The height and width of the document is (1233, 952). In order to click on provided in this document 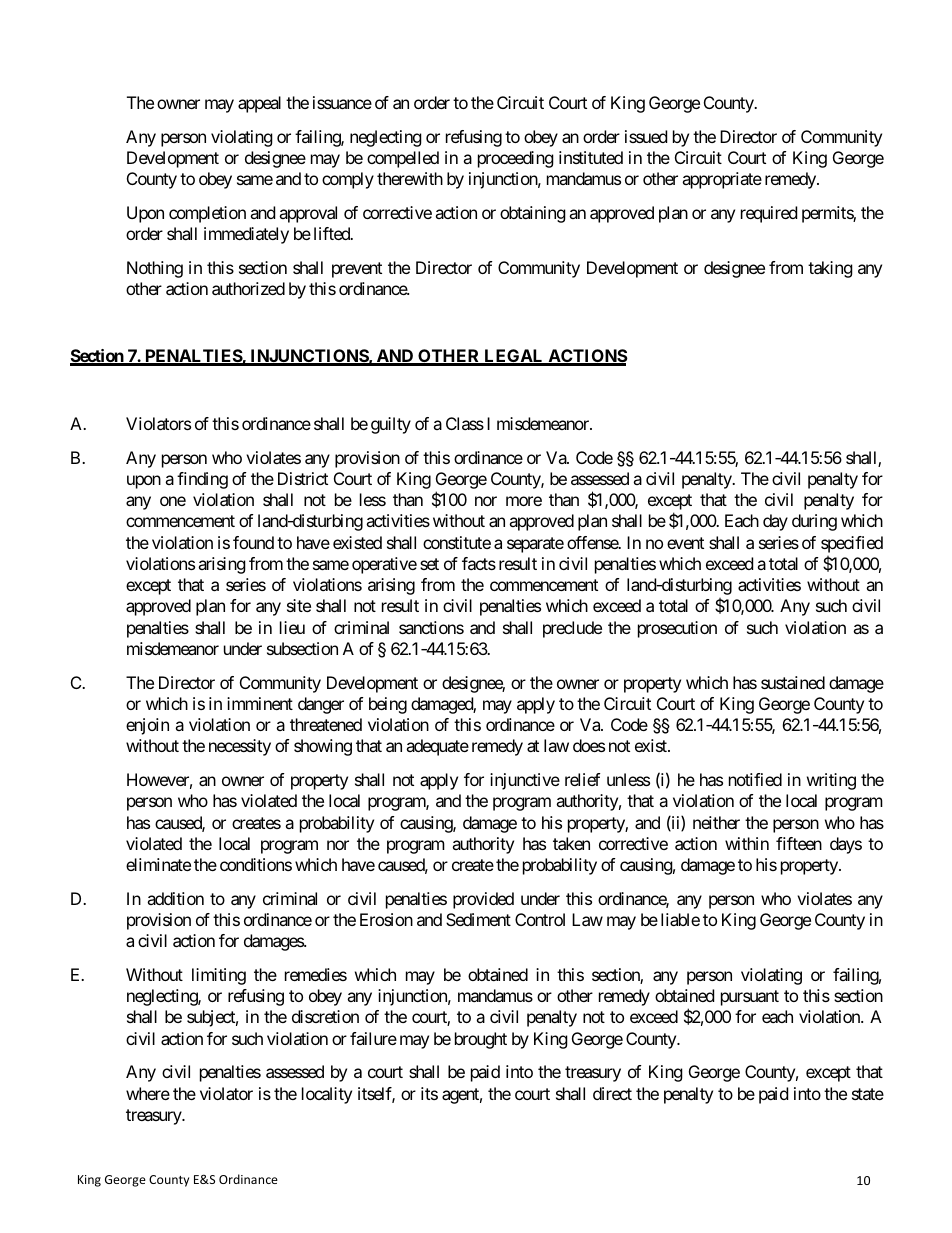, I will do `click(483, 900)`.
